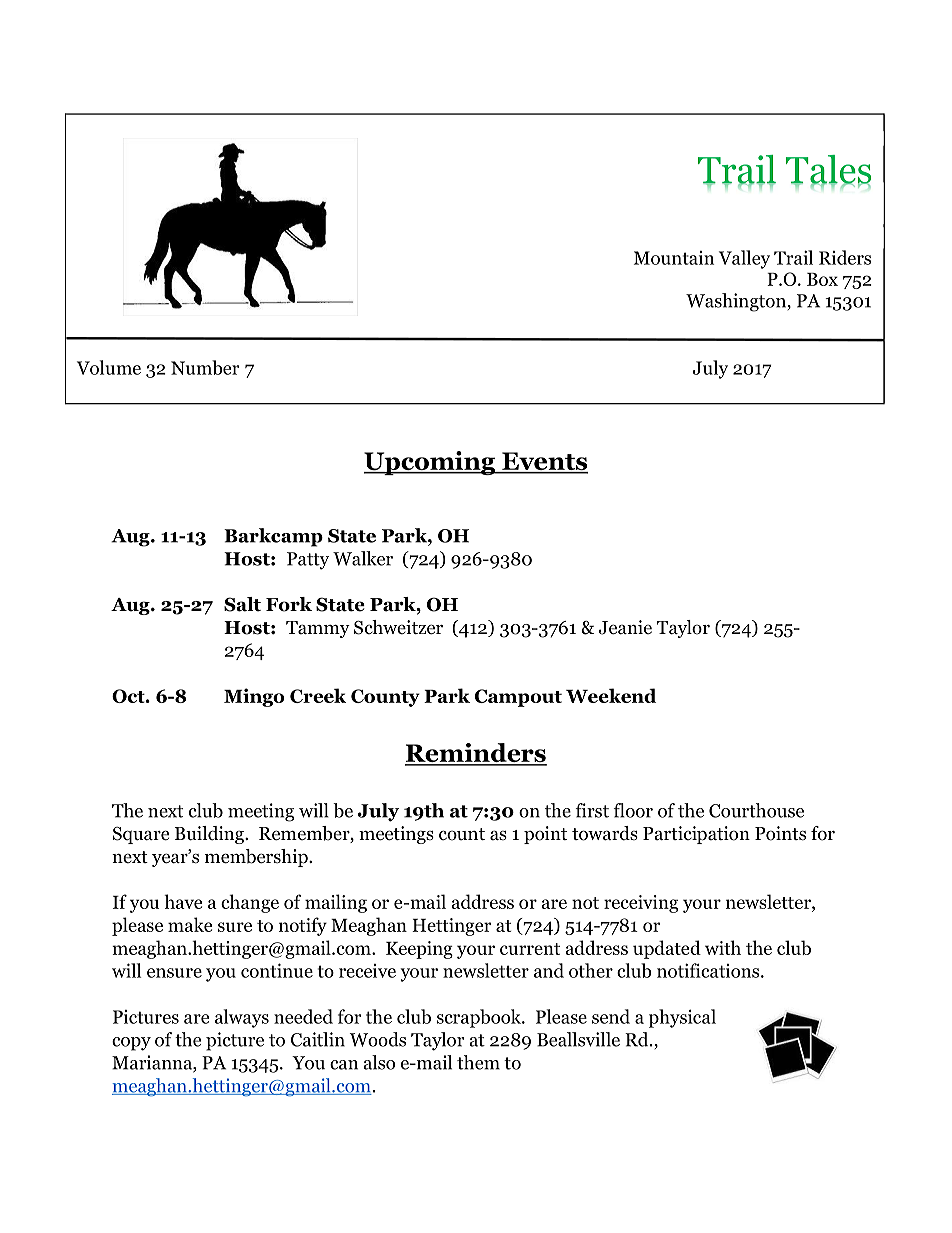  I want to click on Weekend, so click(611, 695).
